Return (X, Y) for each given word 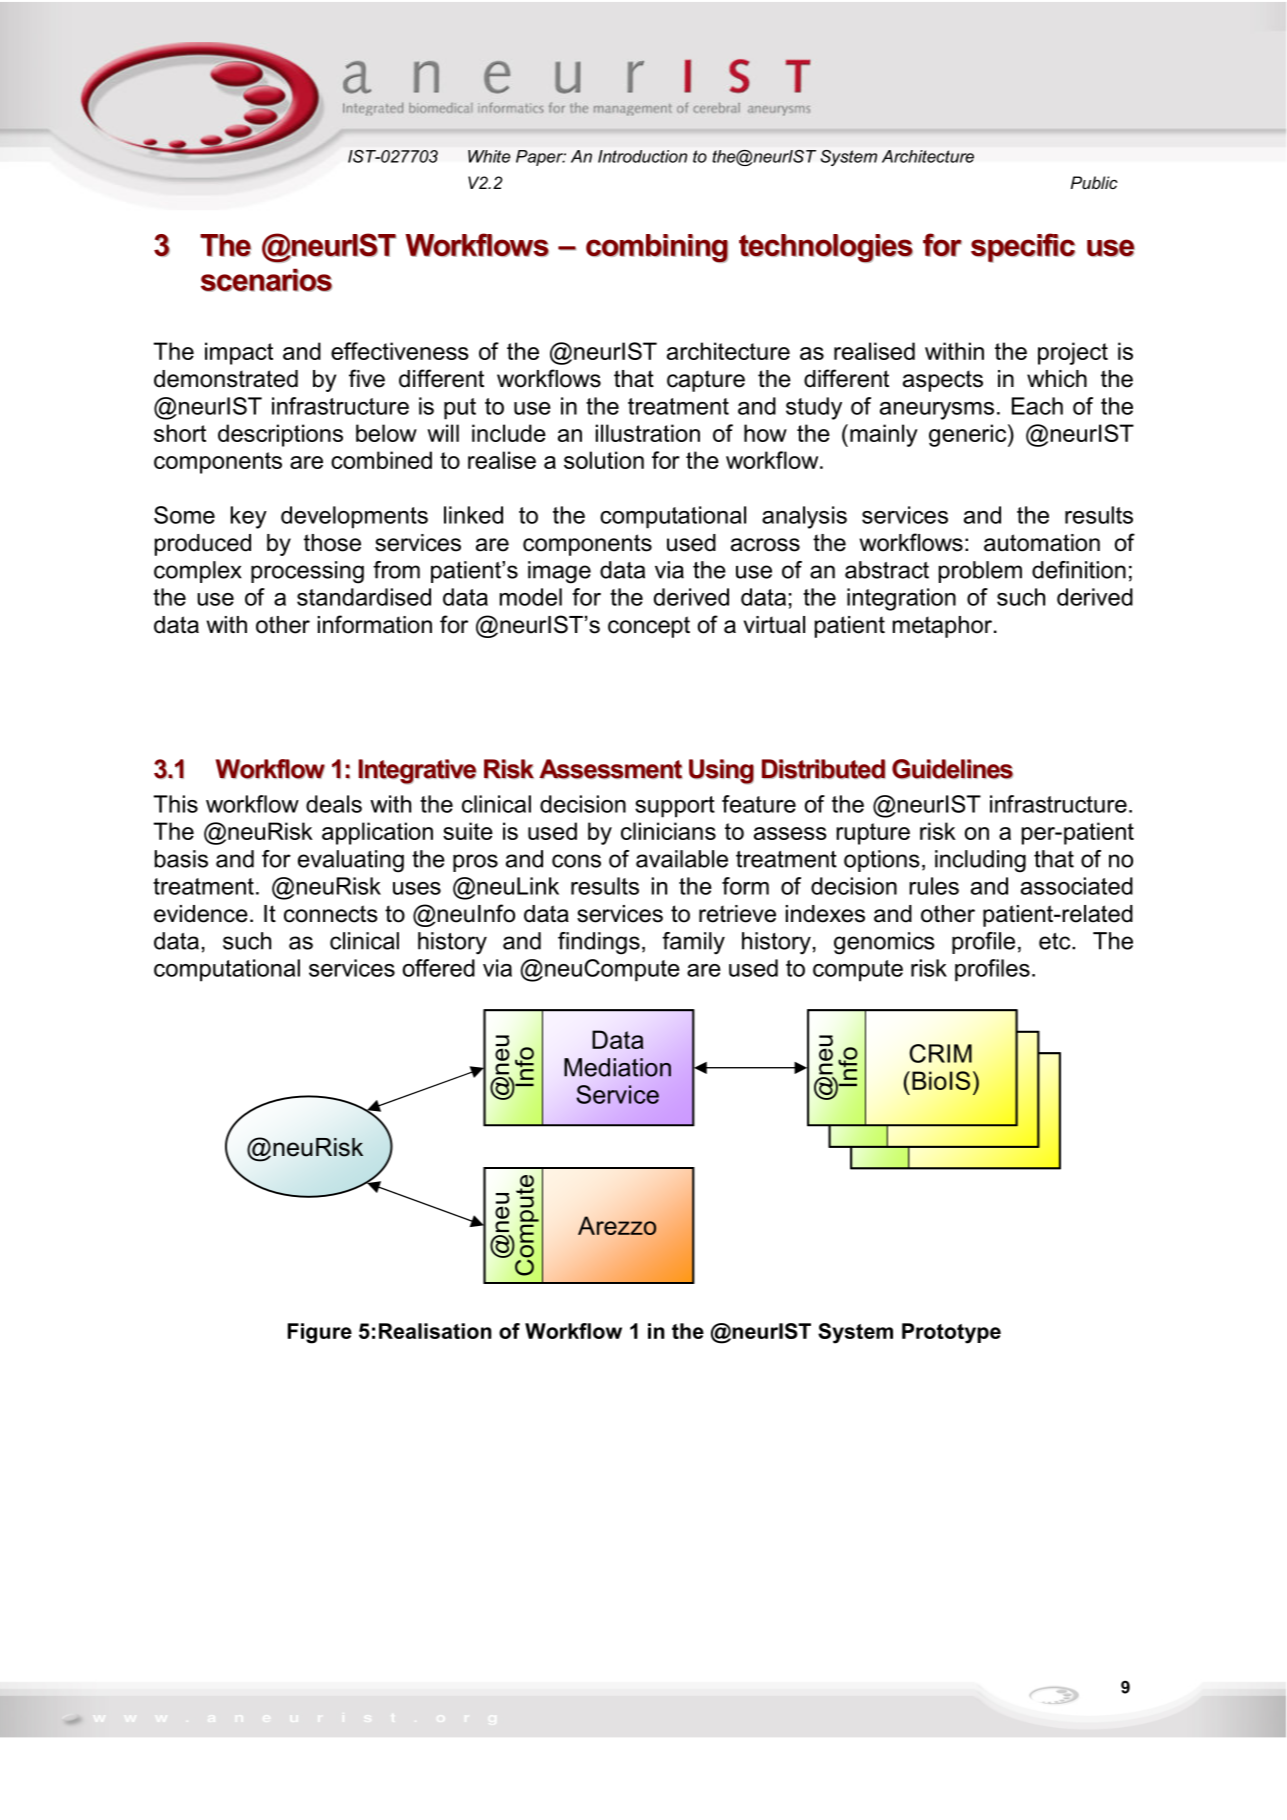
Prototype (951, 1333)
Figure (320, 1333)
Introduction (642, 156)
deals (334, 804)
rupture (873, 834)
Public (1094, 182)
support (675, 807)
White (489, 156)
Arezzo (617, 1225)
